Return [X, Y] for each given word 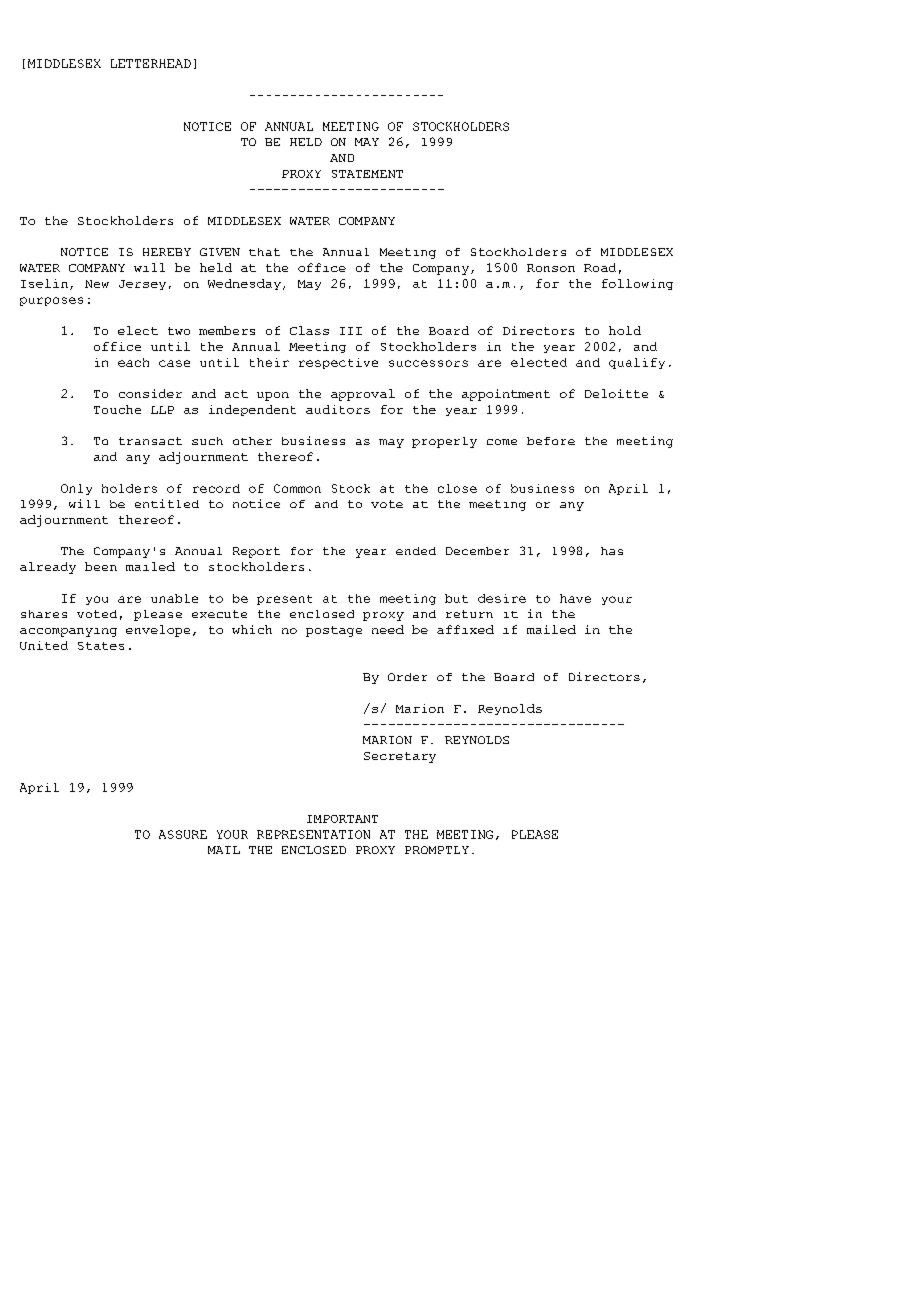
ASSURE [183, 834]
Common [297, 488]
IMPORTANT [342, 819]
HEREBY [167, 252]
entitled [167, 503]
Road [600, 267]
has [612, 551]
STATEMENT [367, 174]
